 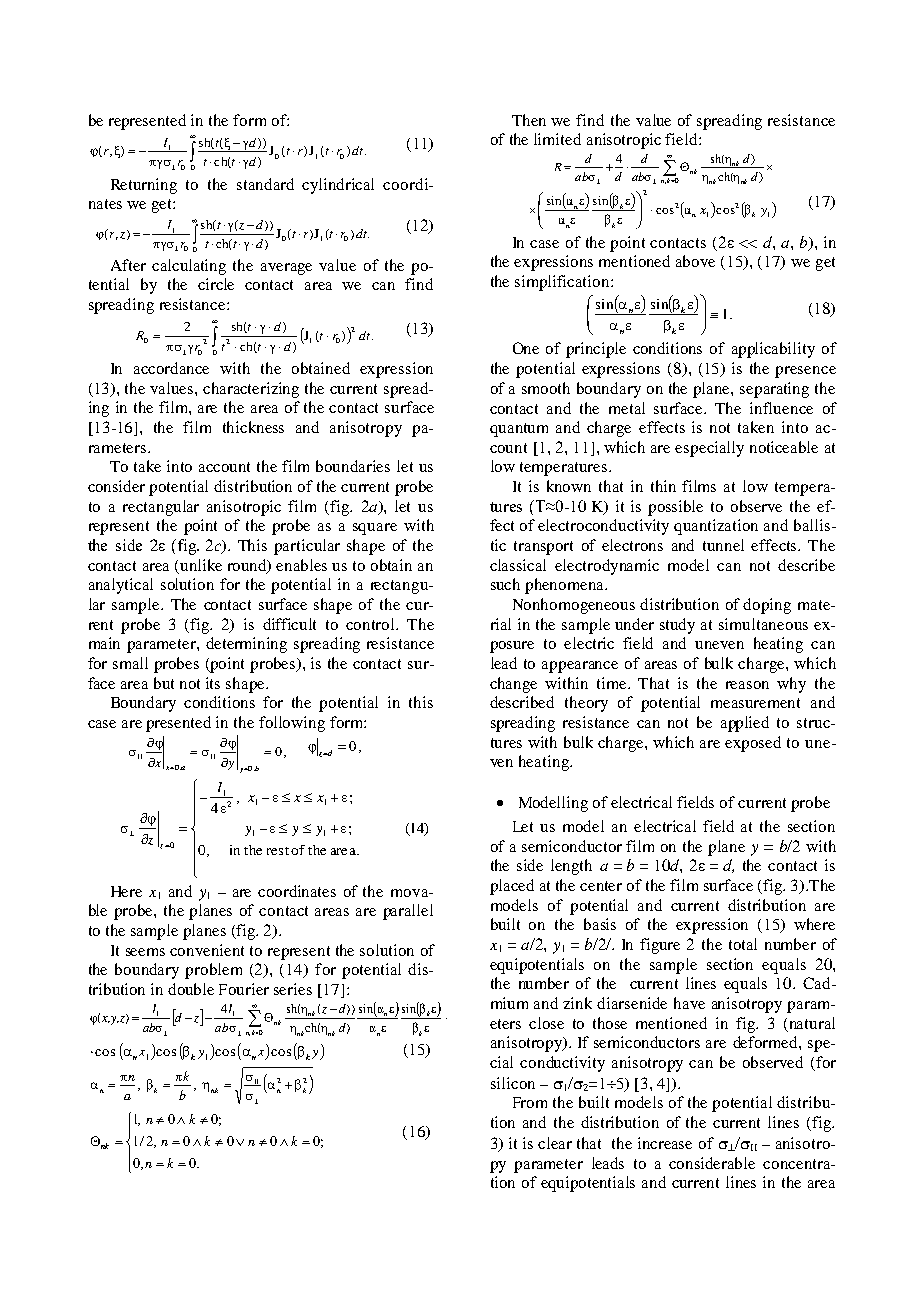 What do you see at coordinates (784, 447) in the page?
I see `noticeable` at bounding box center [784, 447].
